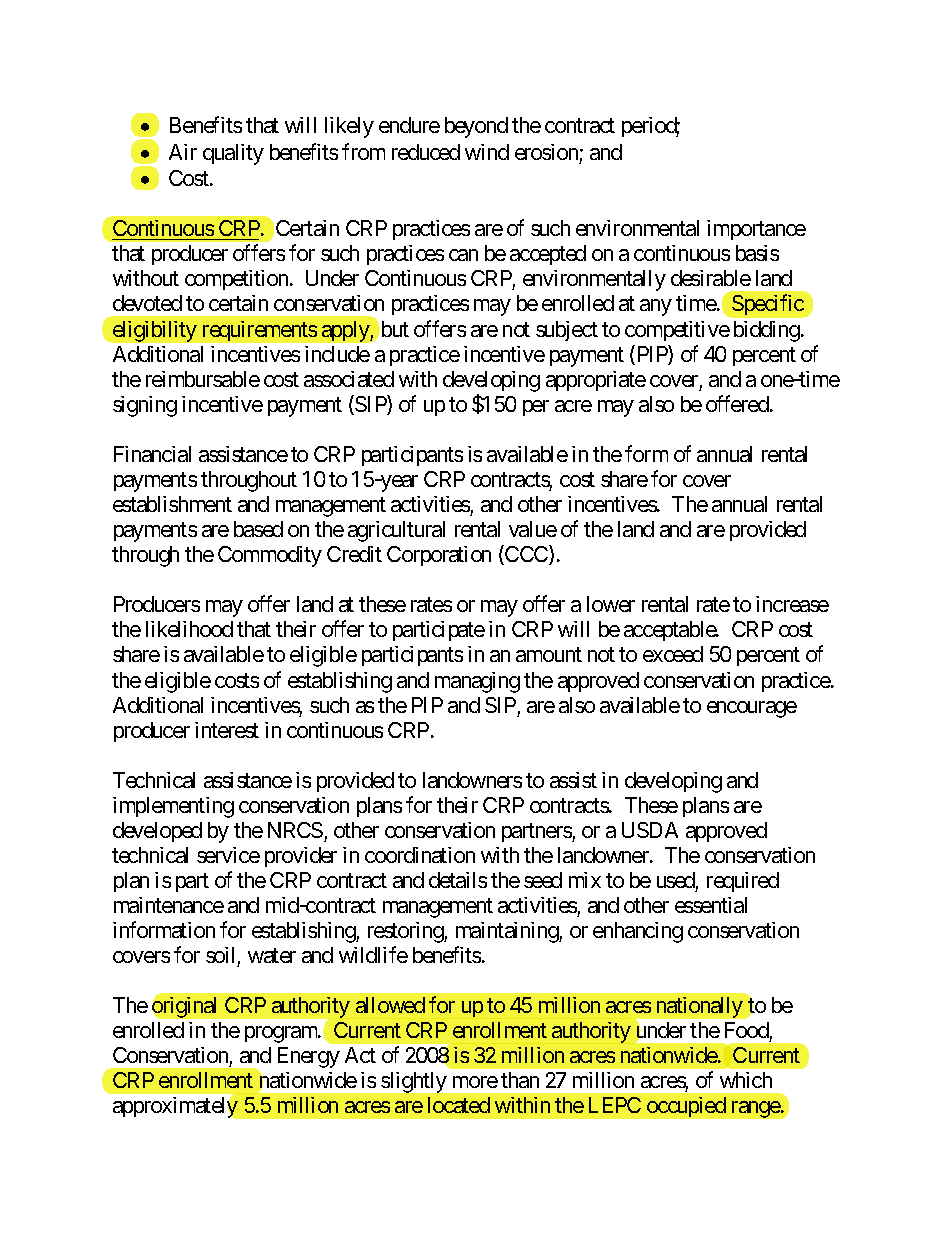 The height and width of the page is (1233, 952). What do you see at coordinates (673, 654) in the page?
I see `exceed` at bounding box center [673, 654].
